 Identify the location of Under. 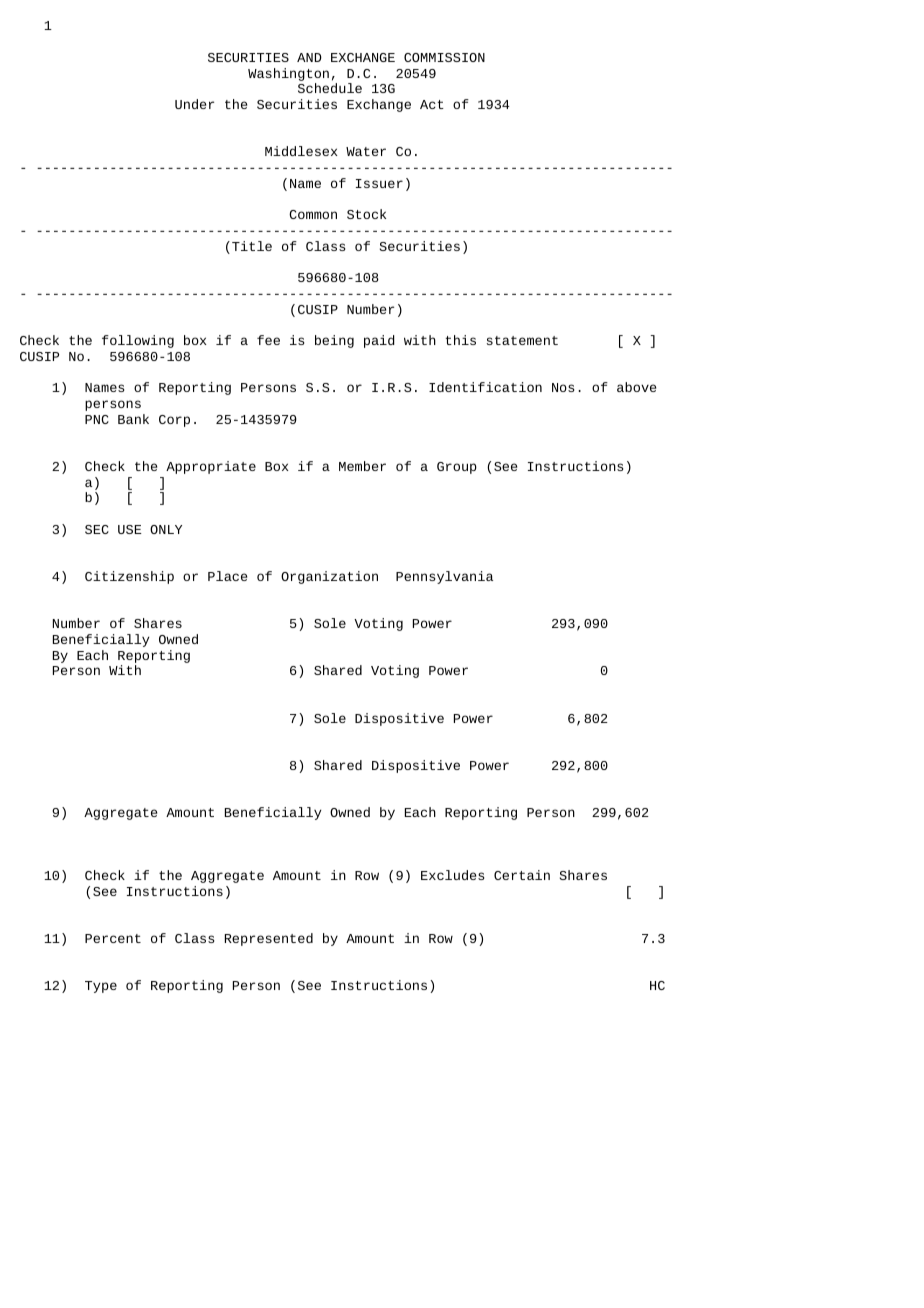
(194, 104).
